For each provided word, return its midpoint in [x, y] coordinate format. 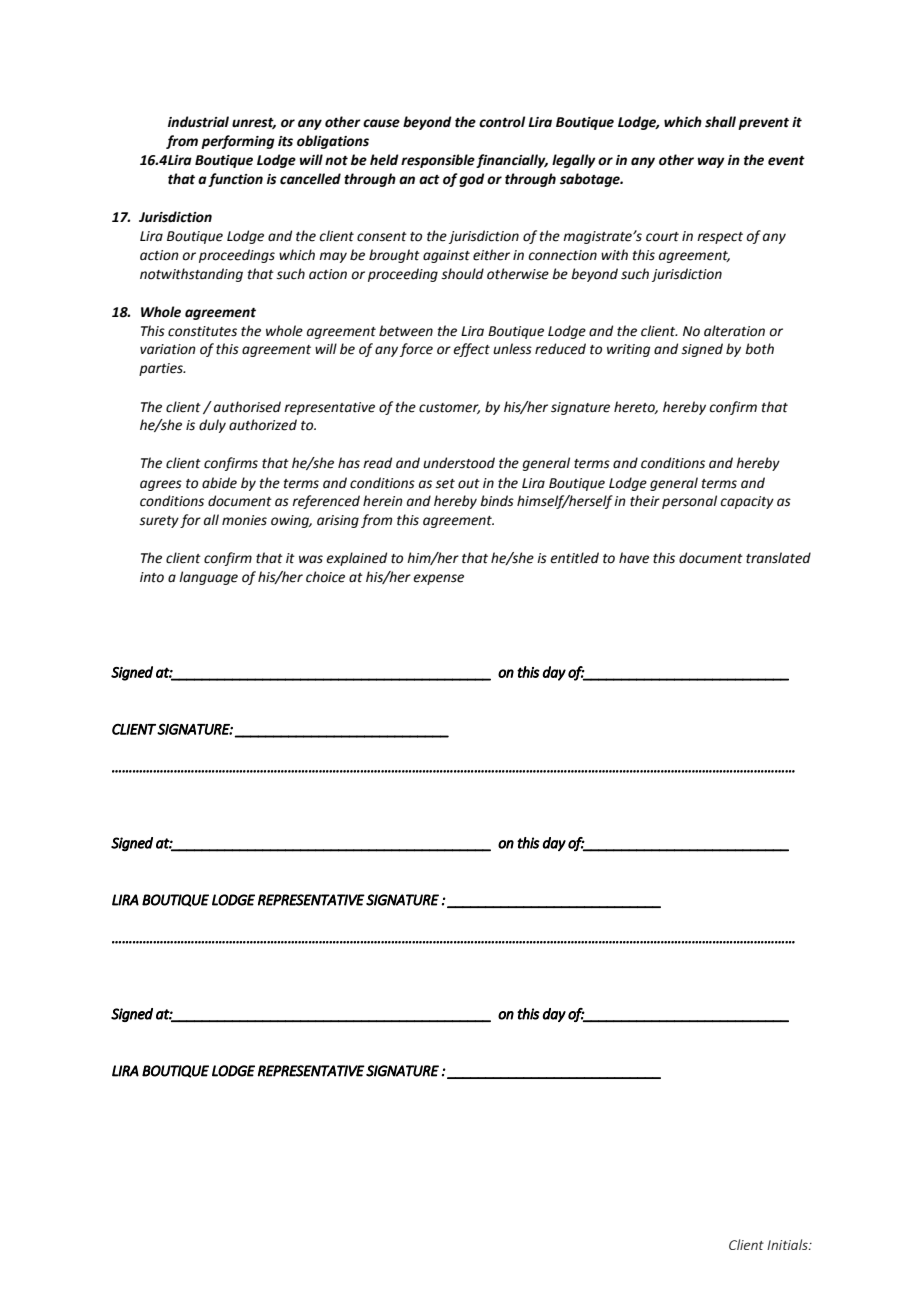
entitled [574, 558]
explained [356, 559]
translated [778, 558]
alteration [734, 331]
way [711, 162]
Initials [788, 1244]
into [152, 577]
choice [325, 577]
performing [238, 142]
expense [438, 579]
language [208, 578]
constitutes [202, 331]
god [472, 180]
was [311, 559]
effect [471, 350]
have [634, 558]
